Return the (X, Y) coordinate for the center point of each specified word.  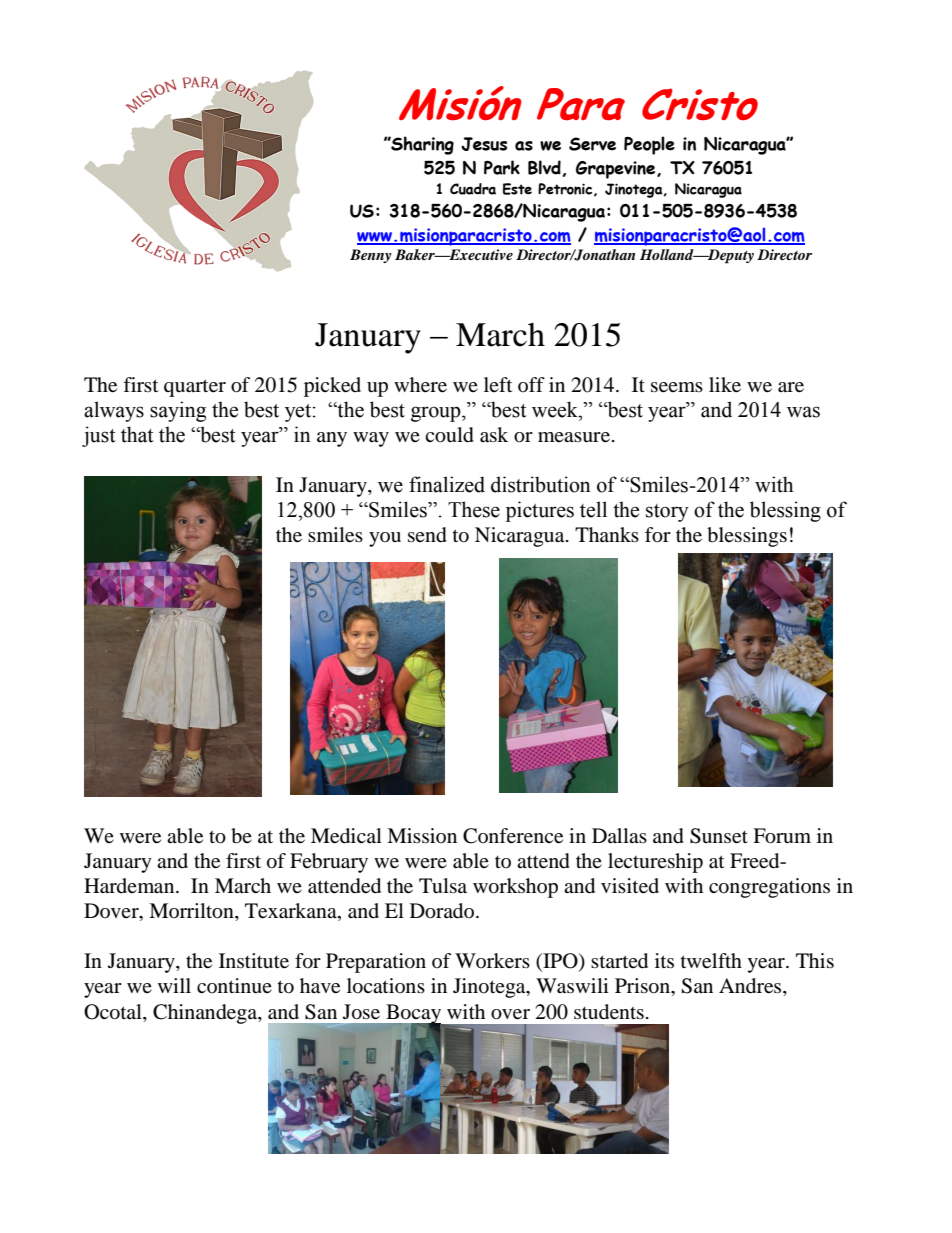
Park (502, 167)
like (725, 385)
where (420, 385)
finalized (447, 484)
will (174, 985)
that (137, 434)
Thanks (607, 534)
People (649, 145)
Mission (422, 835)
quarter (195, 388)
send (427, 535)
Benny (370, 256)
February (329, 863)
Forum (782, 836)
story (667, 513)
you (385, 539)
